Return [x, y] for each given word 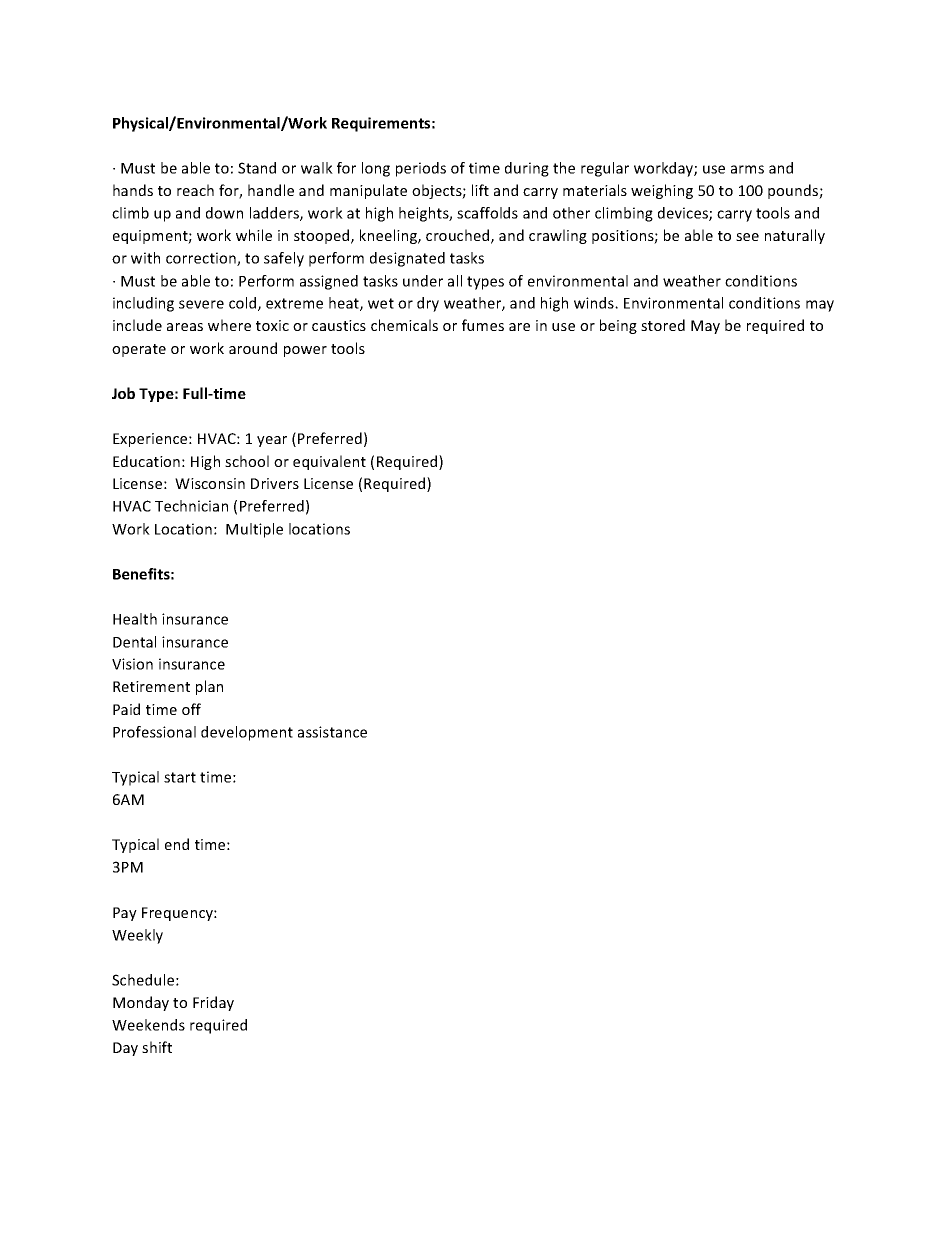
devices [684, 214]
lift [480, 190]
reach [195, 190]
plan [209, 687]
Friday [213, 1003]
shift [157, 1047]
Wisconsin [210, 483]
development [247, 733]
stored [663, 325]
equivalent [329, 462]
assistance [332, 732]
